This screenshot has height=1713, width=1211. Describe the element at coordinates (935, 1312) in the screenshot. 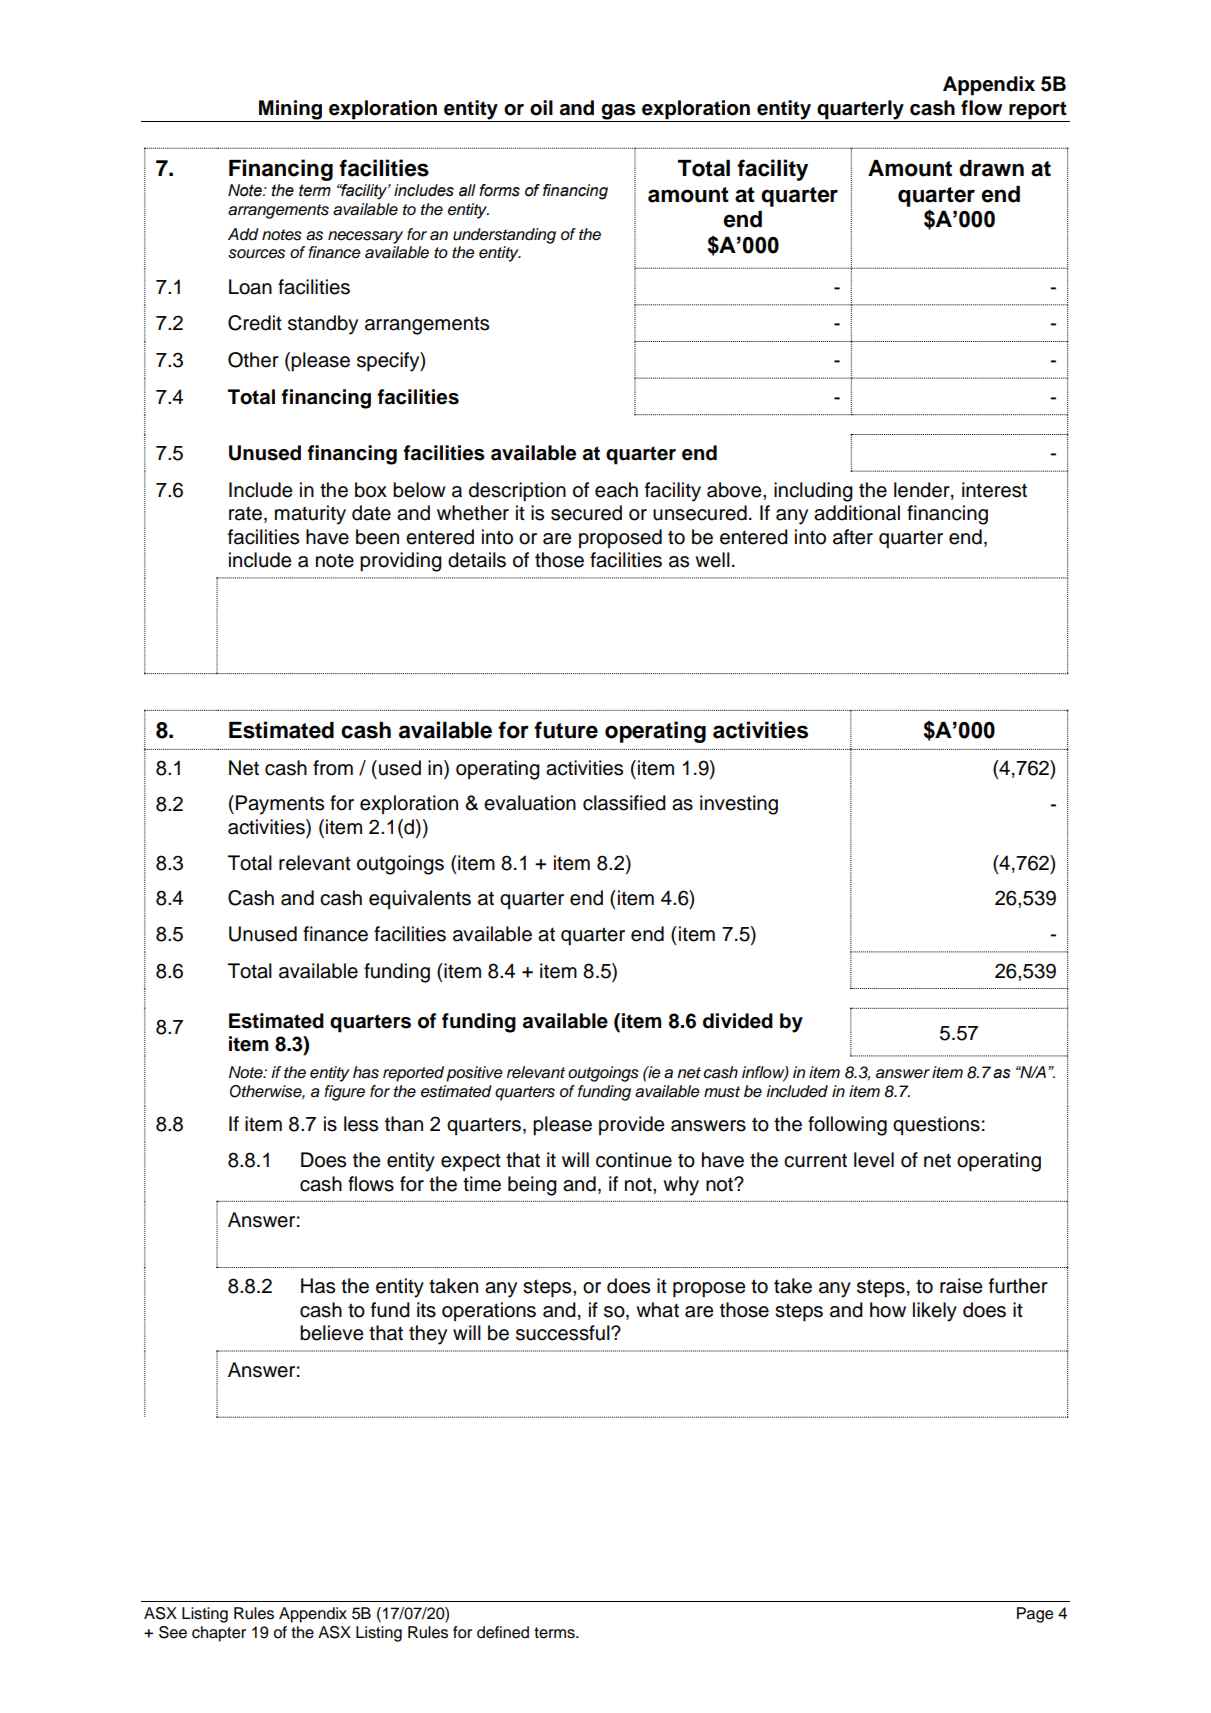

I see `likely` at that location.
